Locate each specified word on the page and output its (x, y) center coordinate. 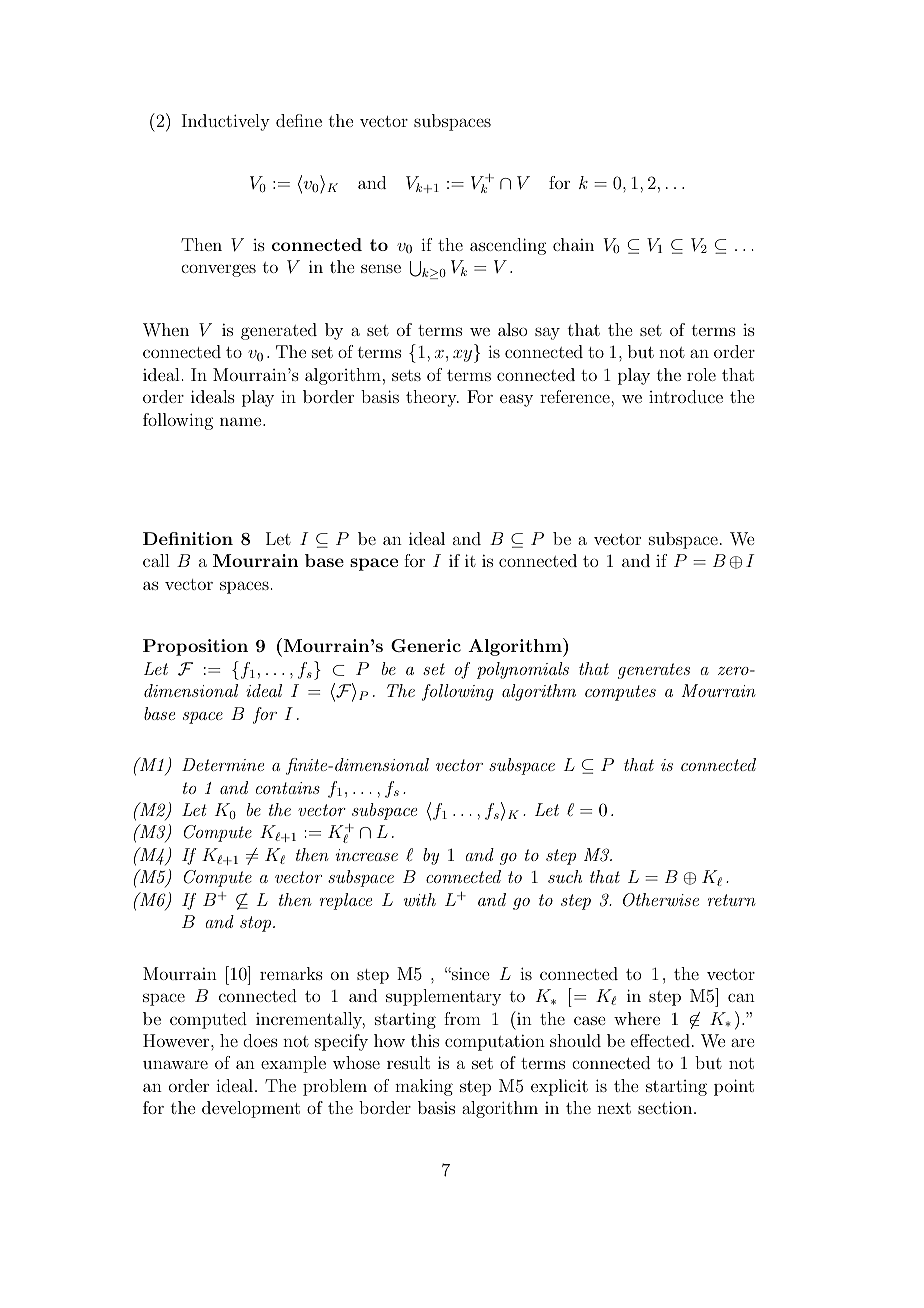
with (420, 899)
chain (573, 244)
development (251, 1109)
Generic (426, 645)
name (242, 421)
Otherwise (661, 900)
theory (432, 398)
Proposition (195, 647)
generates (654, 671)
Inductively (226, 122)
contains (288, 788)
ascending (508, 246)
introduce (686, 396)
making (424, 1087)
